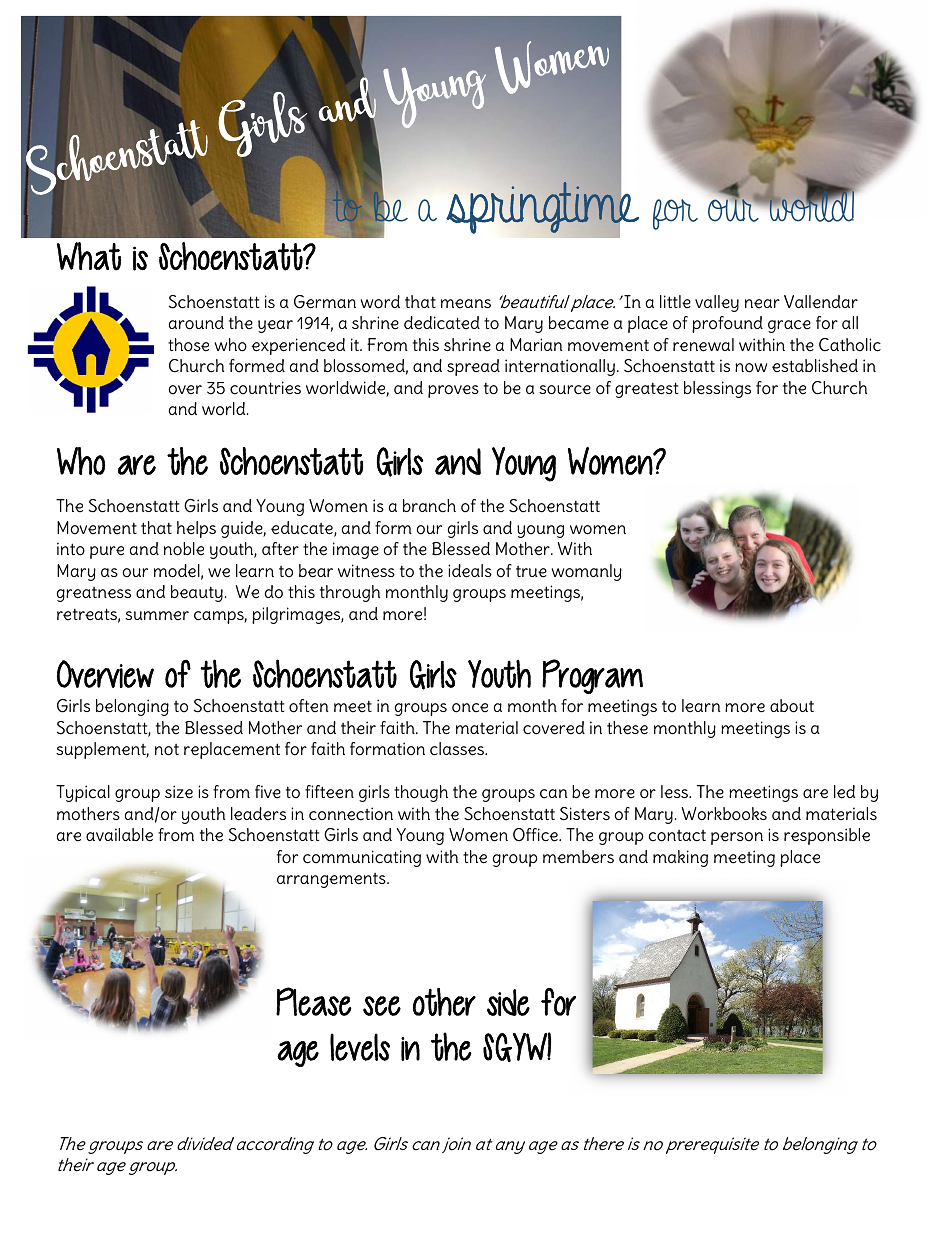 This image has height=1233, width=952. Describe the element at coordinates (119, 835) in the image. I see `available` at that location.
